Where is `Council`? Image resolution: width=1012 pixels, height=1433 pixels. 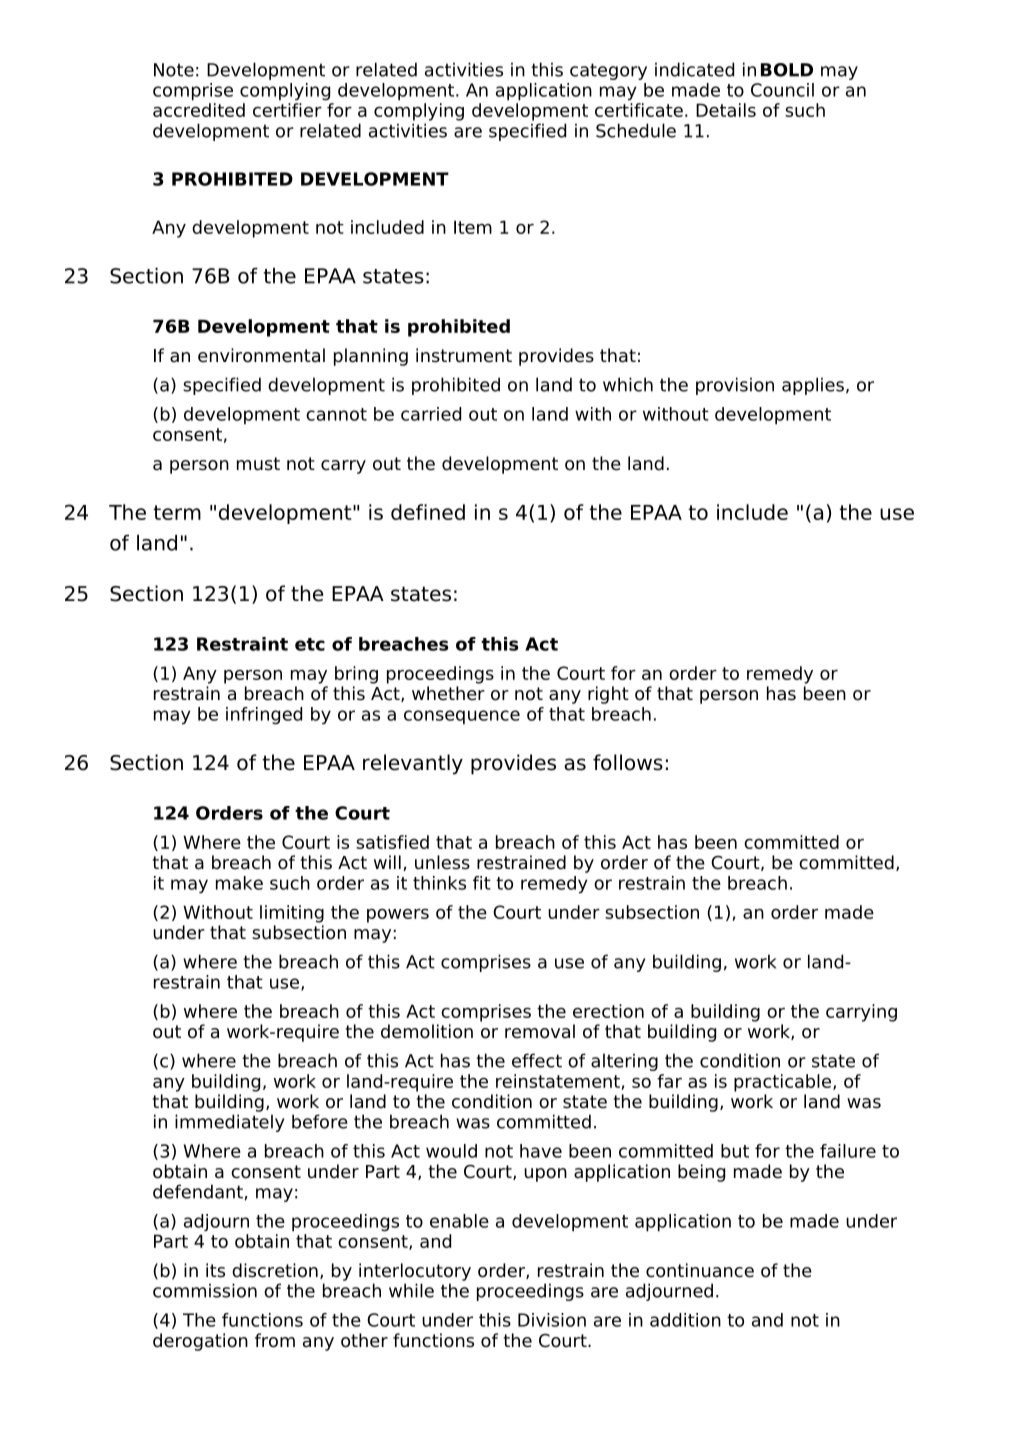 Council is located at coordinates (782, 90).
